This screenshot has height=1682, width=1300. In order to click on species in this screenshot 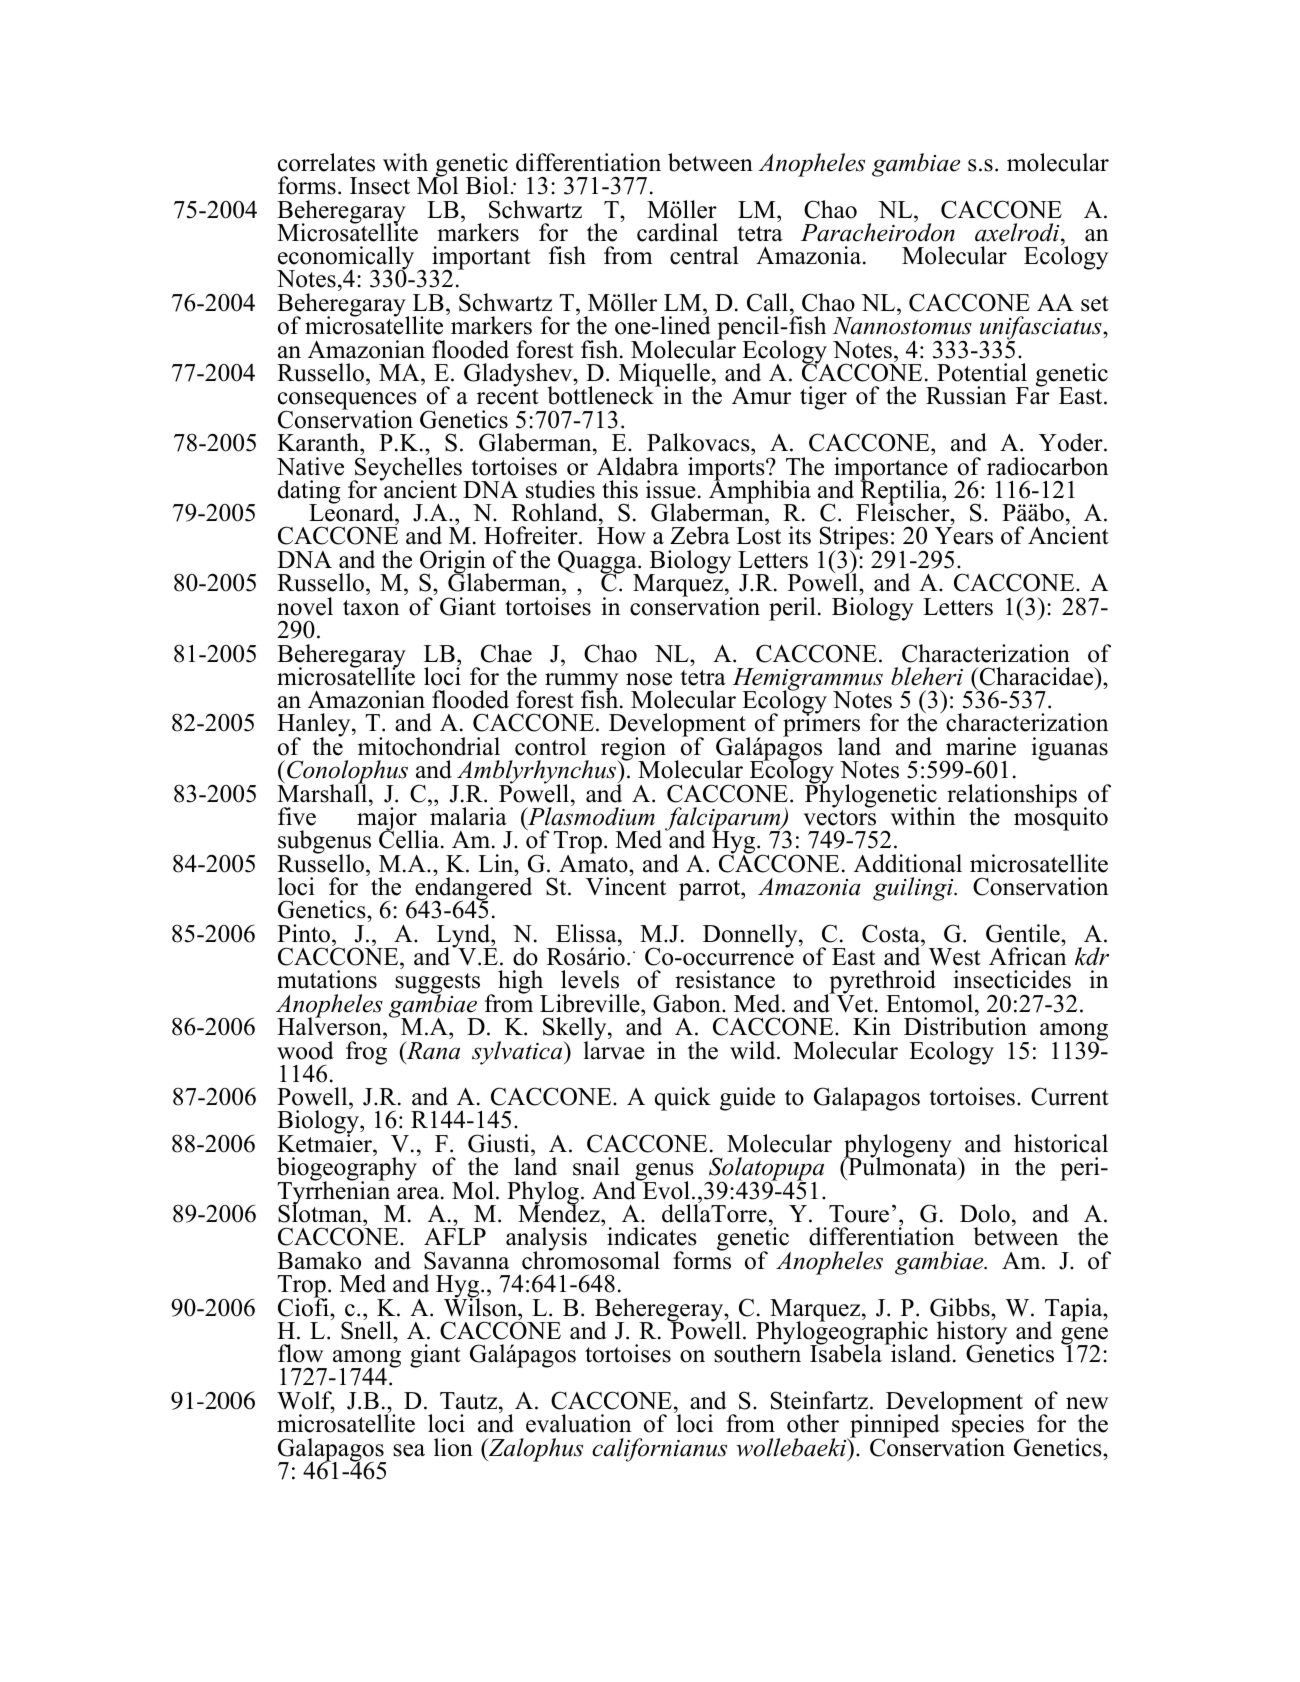, I will do `click(989, 1427)`.
